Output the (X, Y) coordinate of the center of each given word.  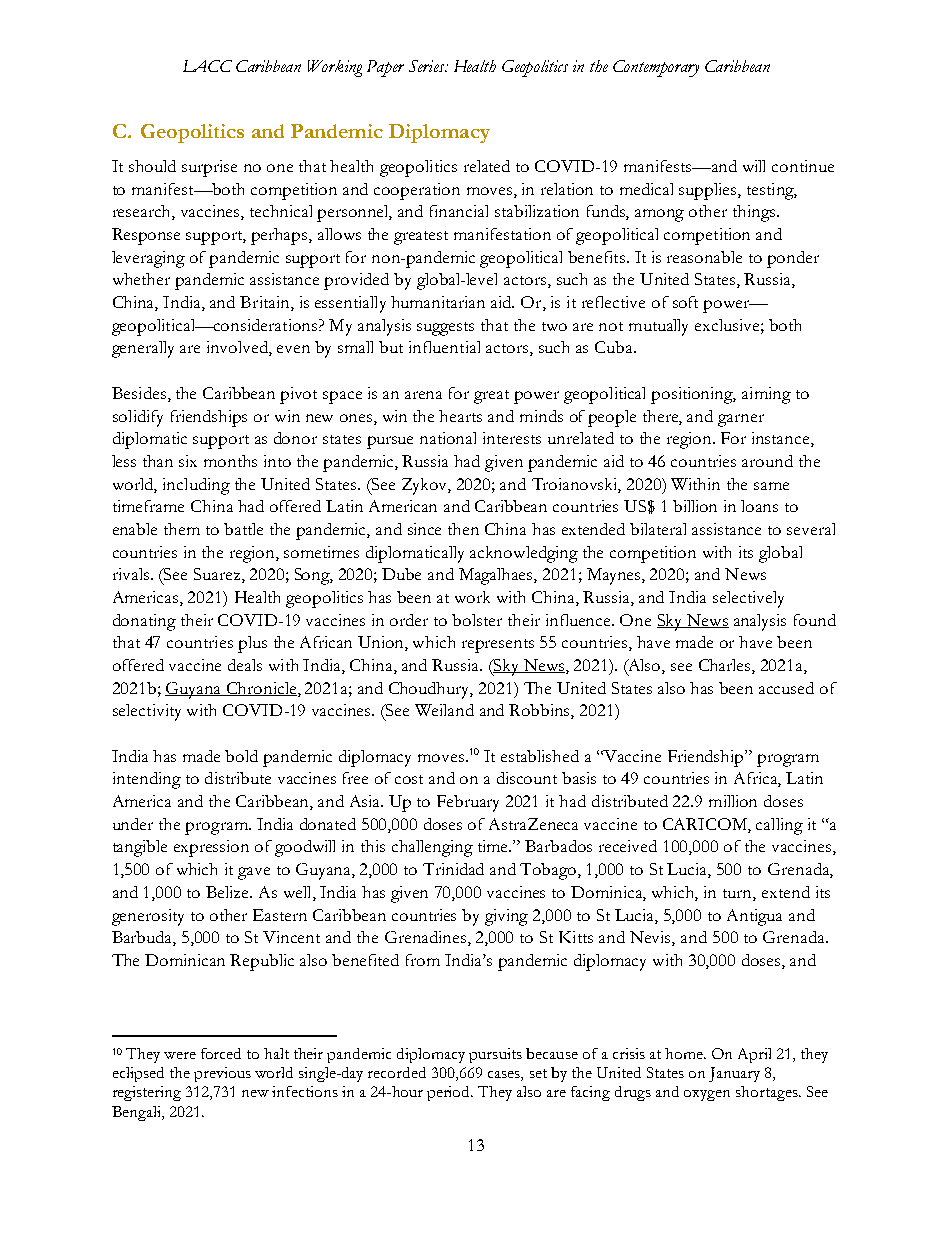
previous (222, 1074)
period (450, 1093)
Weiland (444, 710)
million (733, 801)
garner (741, 420)
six (188, 461)
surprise (209, 168)
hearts (460, 416)
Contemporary (656, 68)
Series (428, 66)
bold (241, 756)
